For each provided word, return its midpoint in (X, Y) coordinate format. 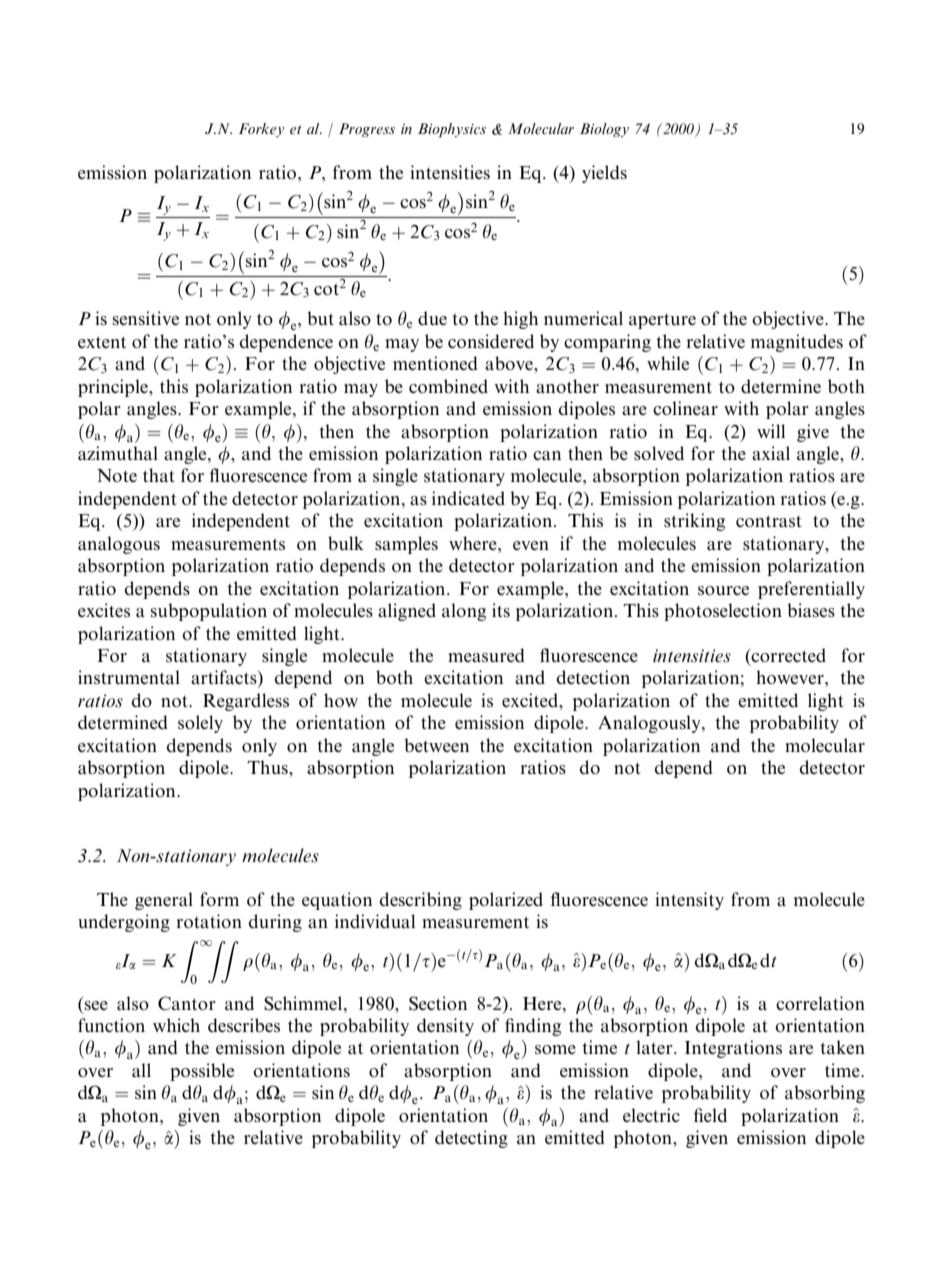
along (464, 612)
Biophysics (452, 130)
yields (604, 174)
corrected (788, 655)
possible (202, 1072)
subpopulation (209, 612)
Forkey (261, 130)
